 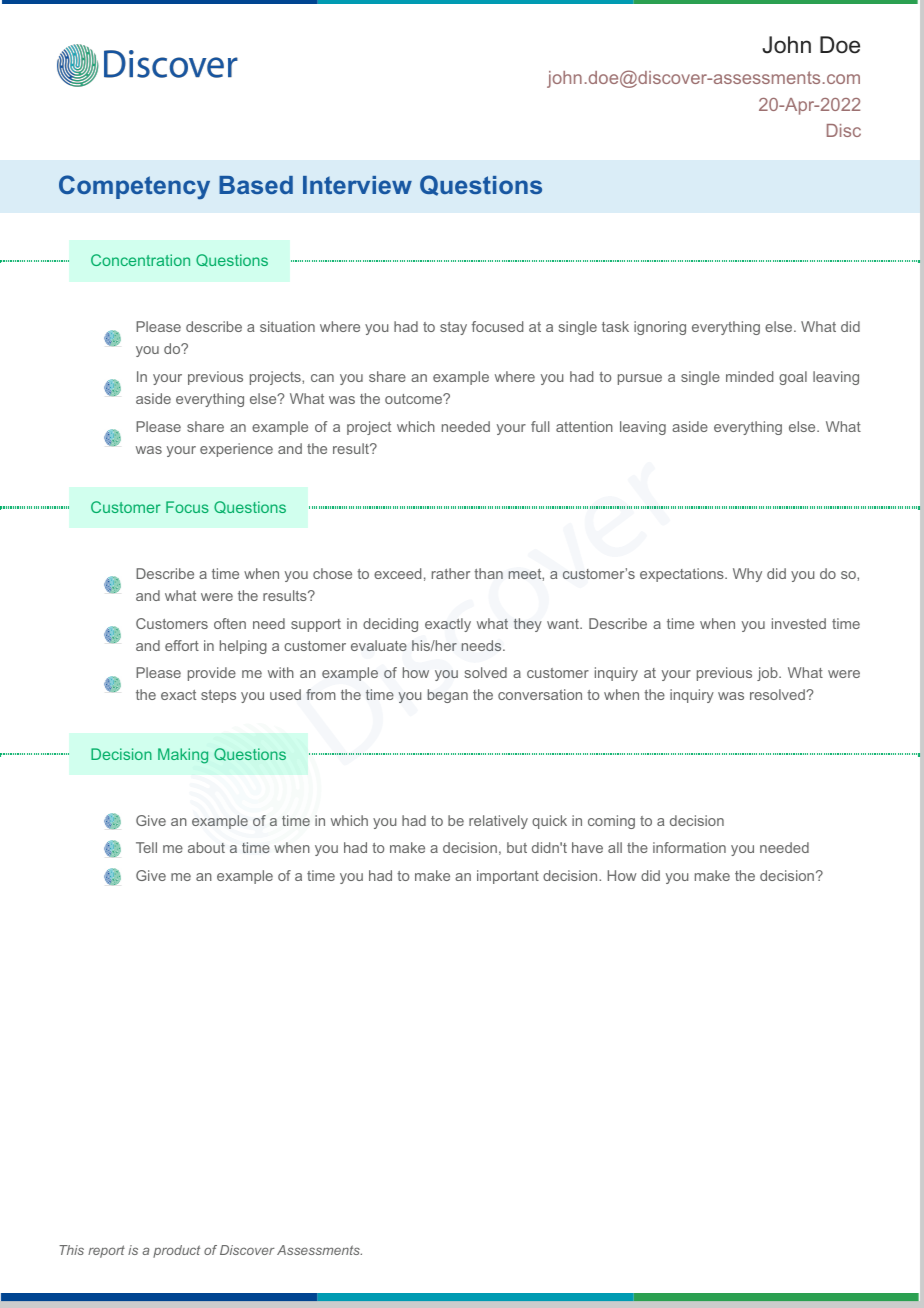 What do you see at coordinates (230, 623) in the document?
I see `often` at bounding box center [230, 623].
